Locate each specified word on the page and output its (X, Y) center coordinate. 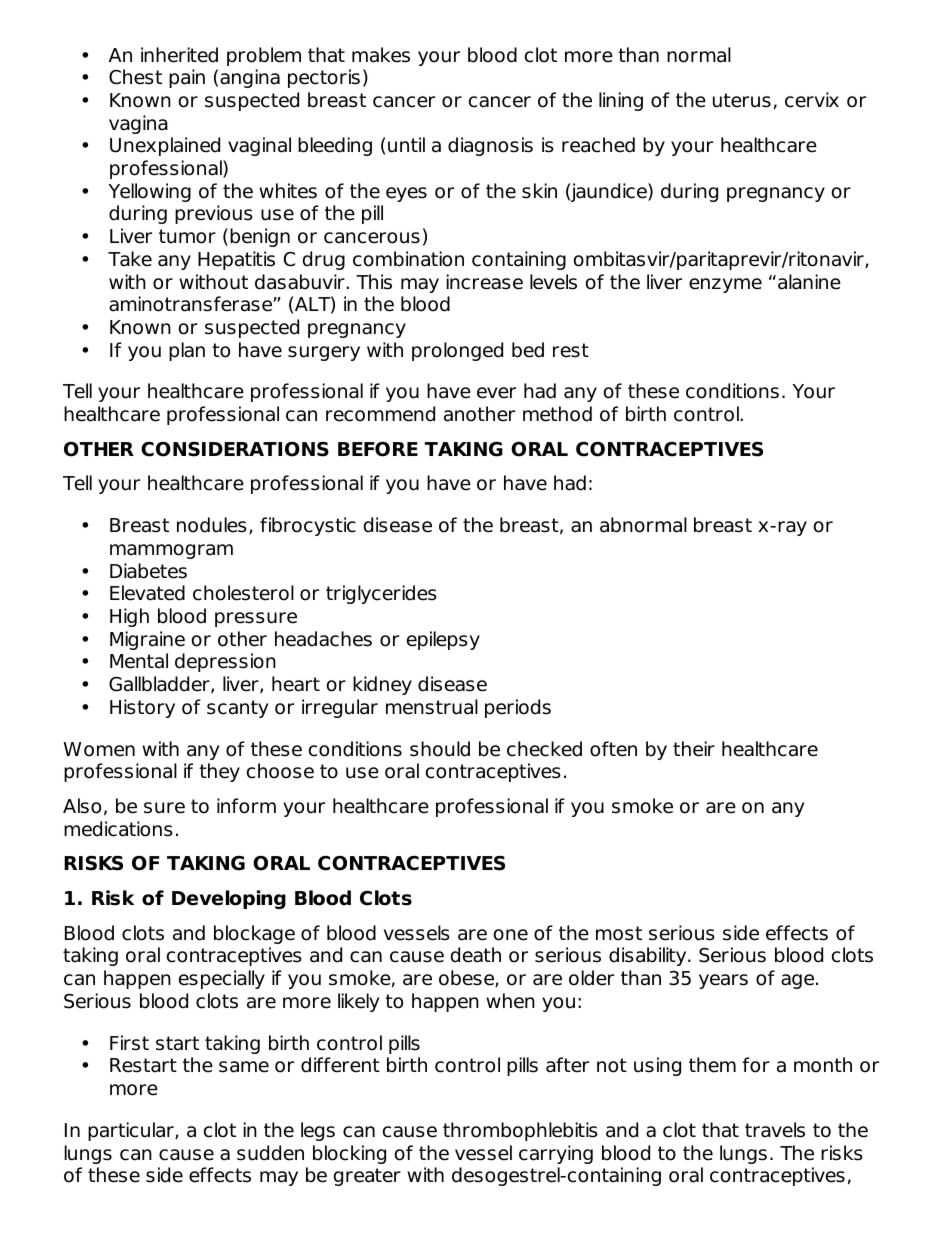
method (557, 414)
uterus (742, 100)
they (219, 772)
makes (381, 55)
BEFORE (378, 449)
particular (132, 1131)
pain (187, 78)
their (694, 749)
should (440, 749)
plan (187, 351)
